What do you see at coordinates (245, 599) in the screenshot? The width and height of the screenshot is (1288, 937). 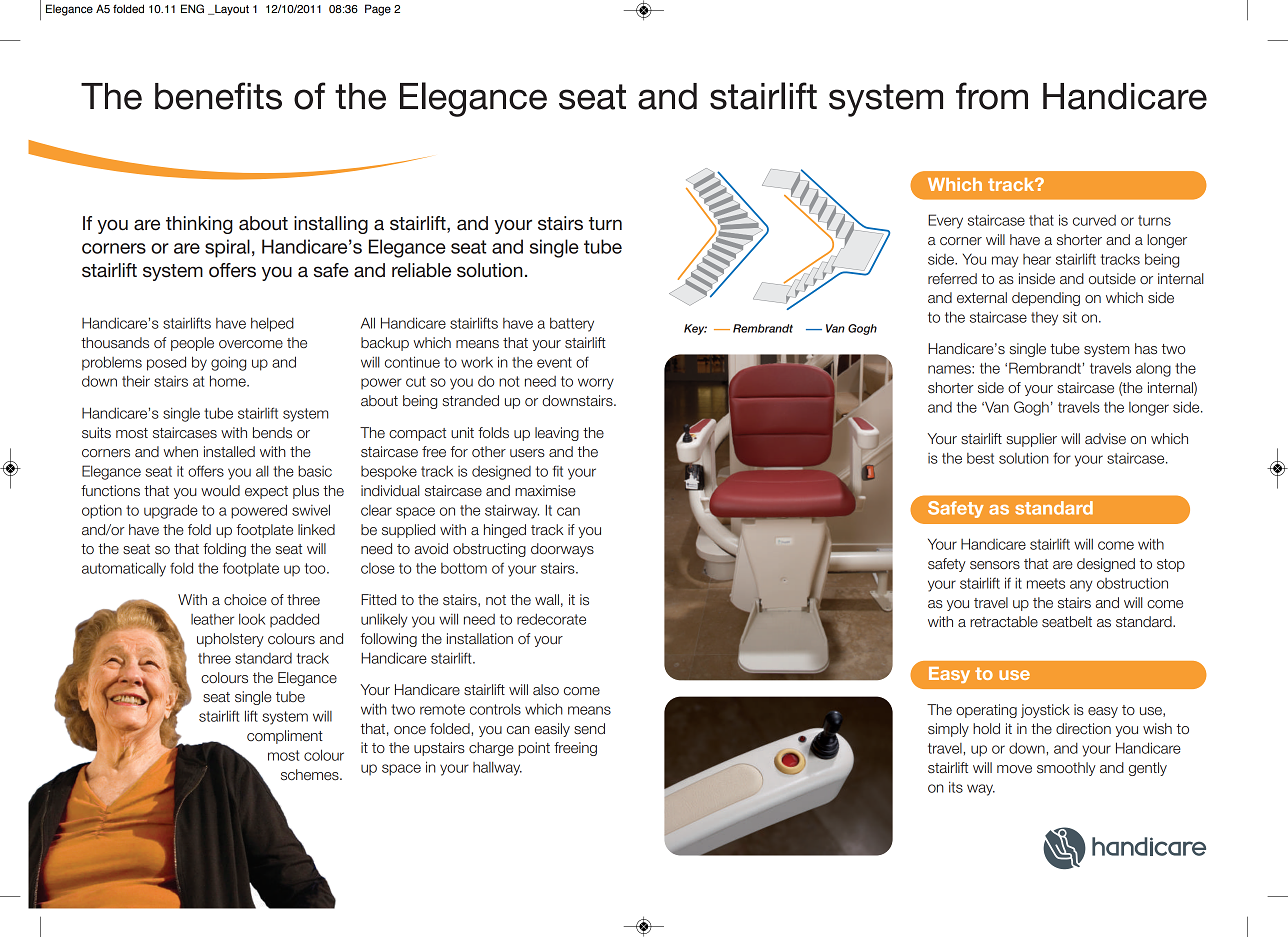 I see `choice` at bounding box center [245, 599].
